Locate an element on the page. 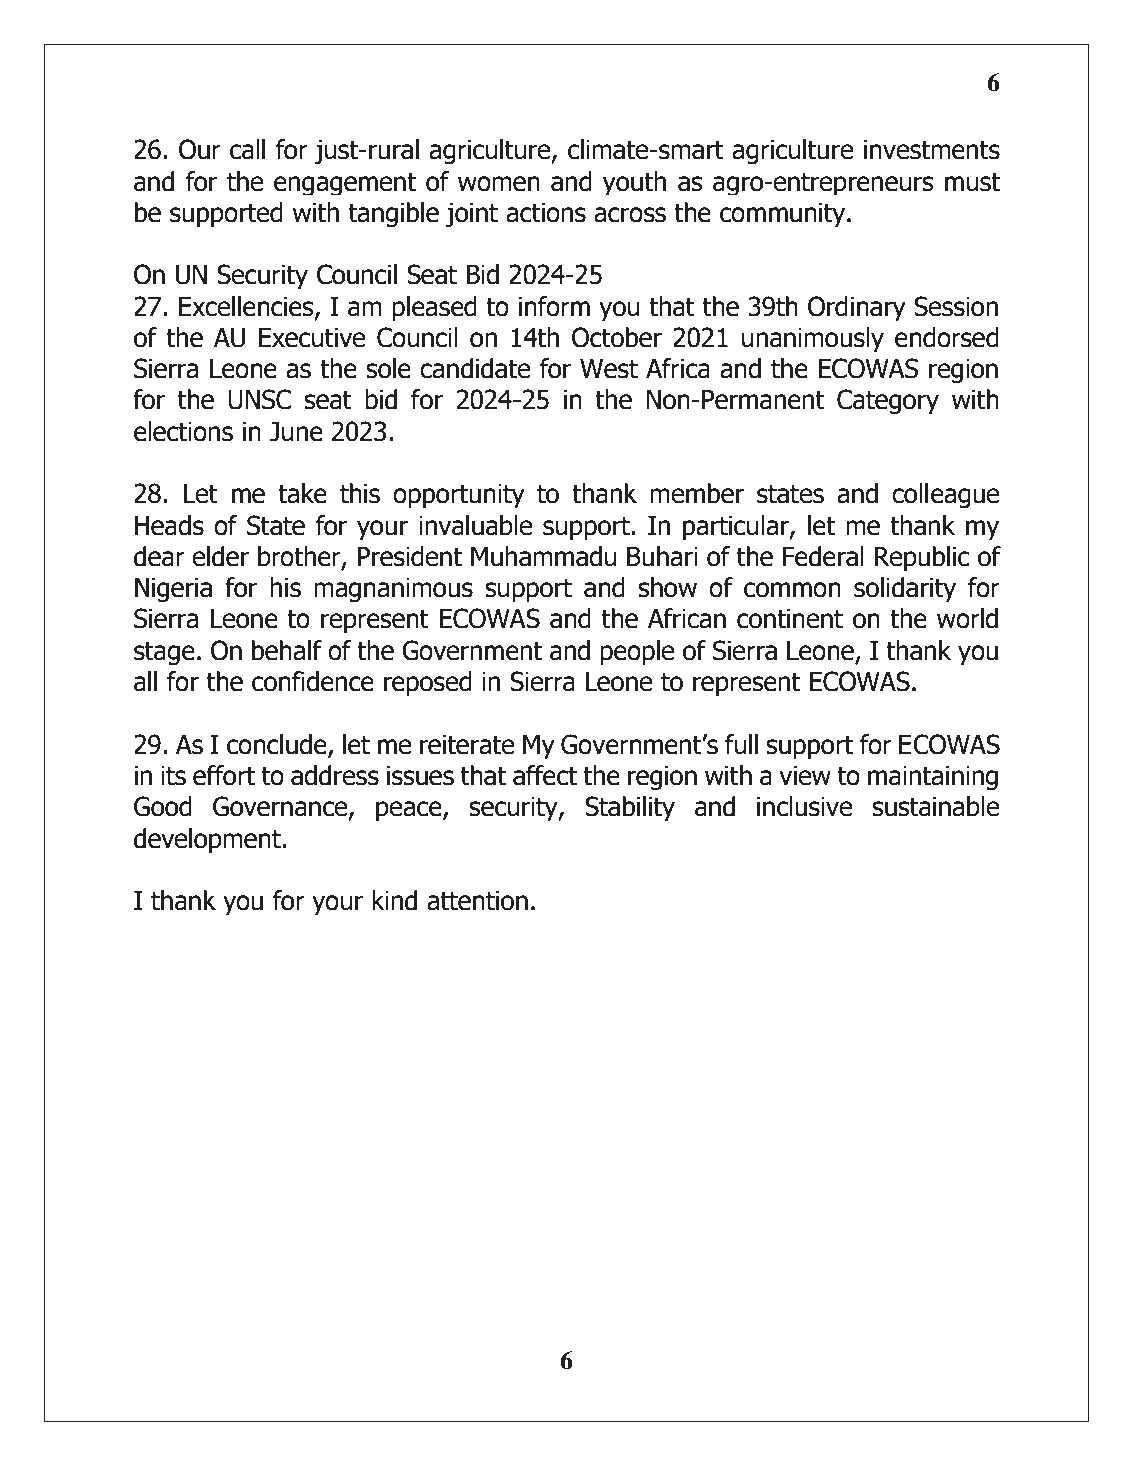 The height and width of the page is (1466, 1133). call is located at coordinates (247, 149).
